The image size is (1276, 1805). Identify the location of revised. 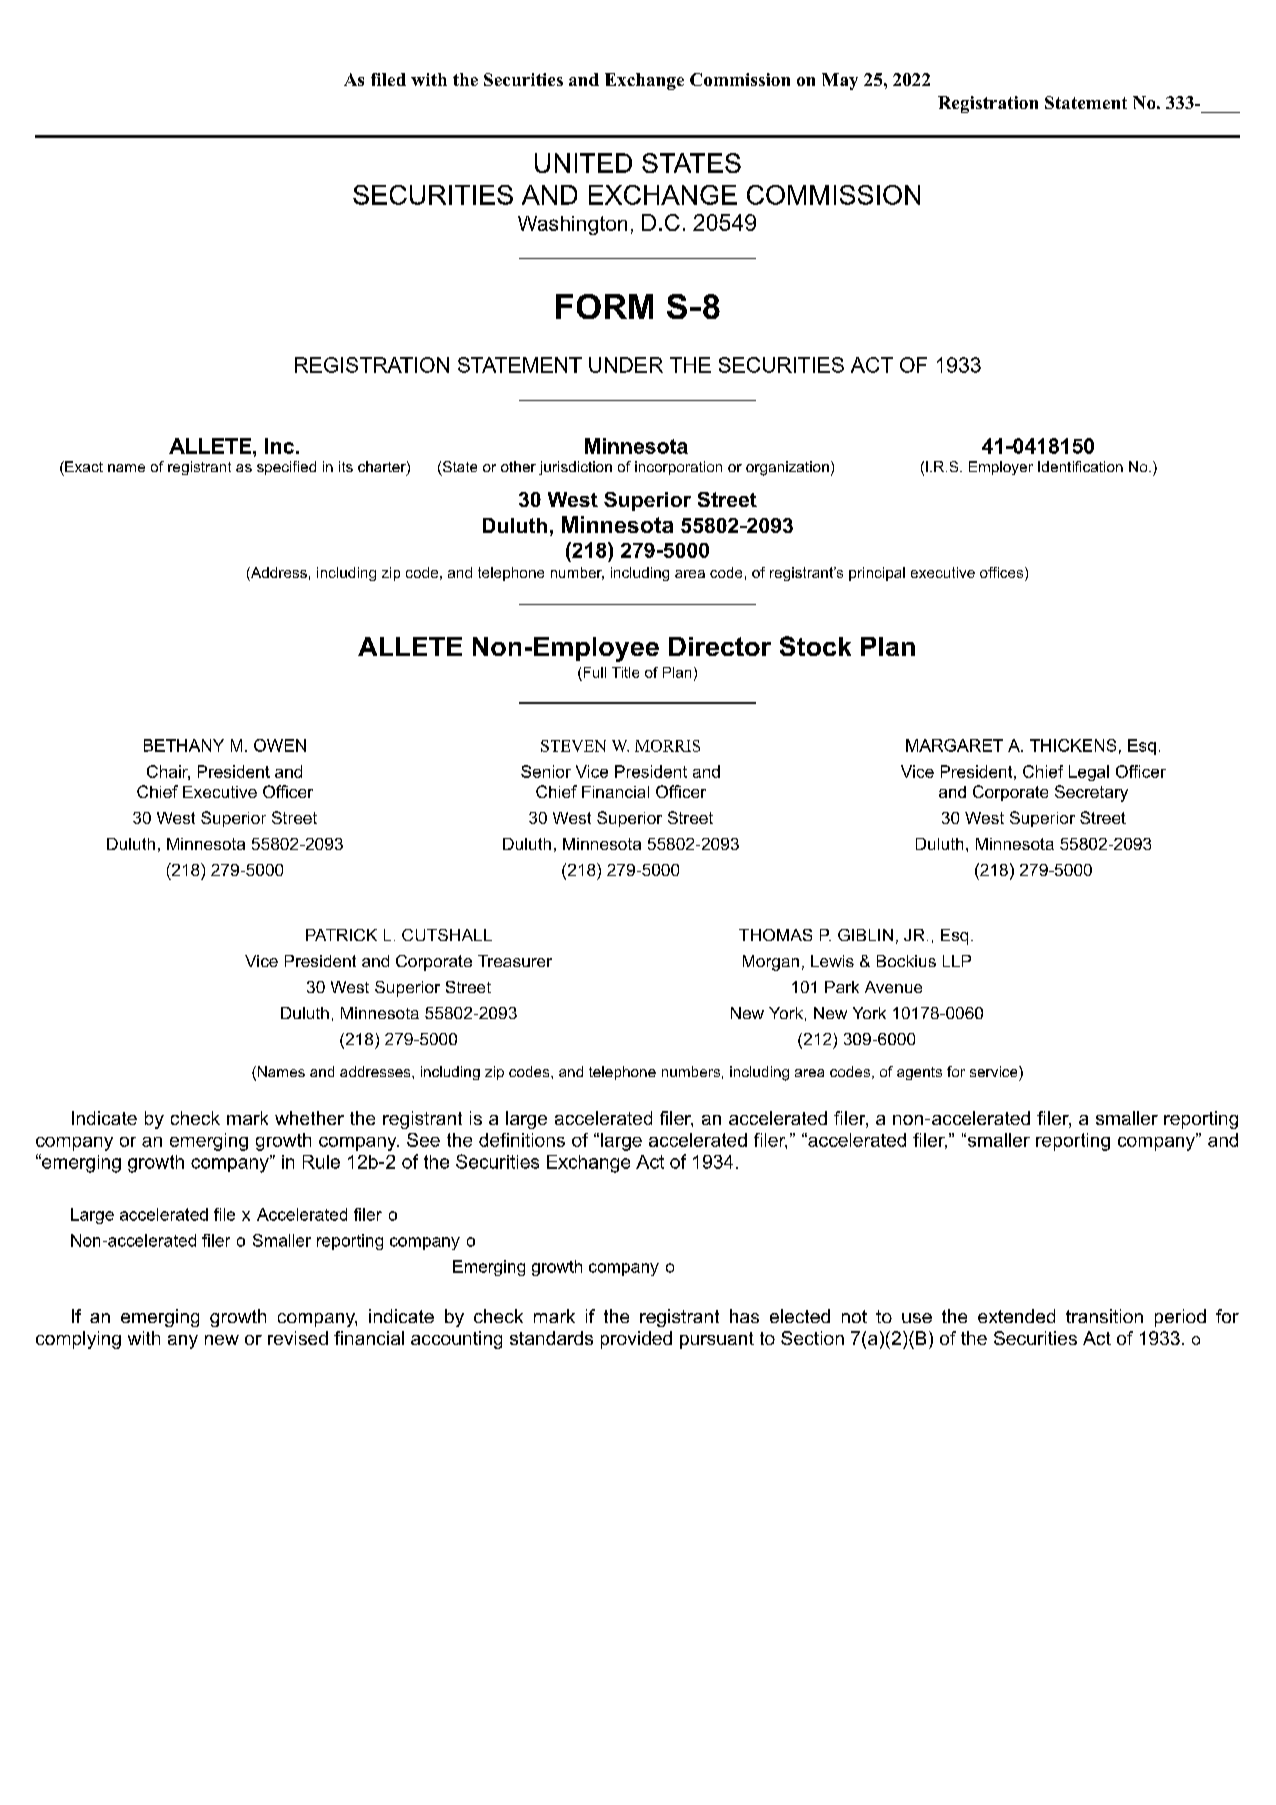
(298, 1338).
